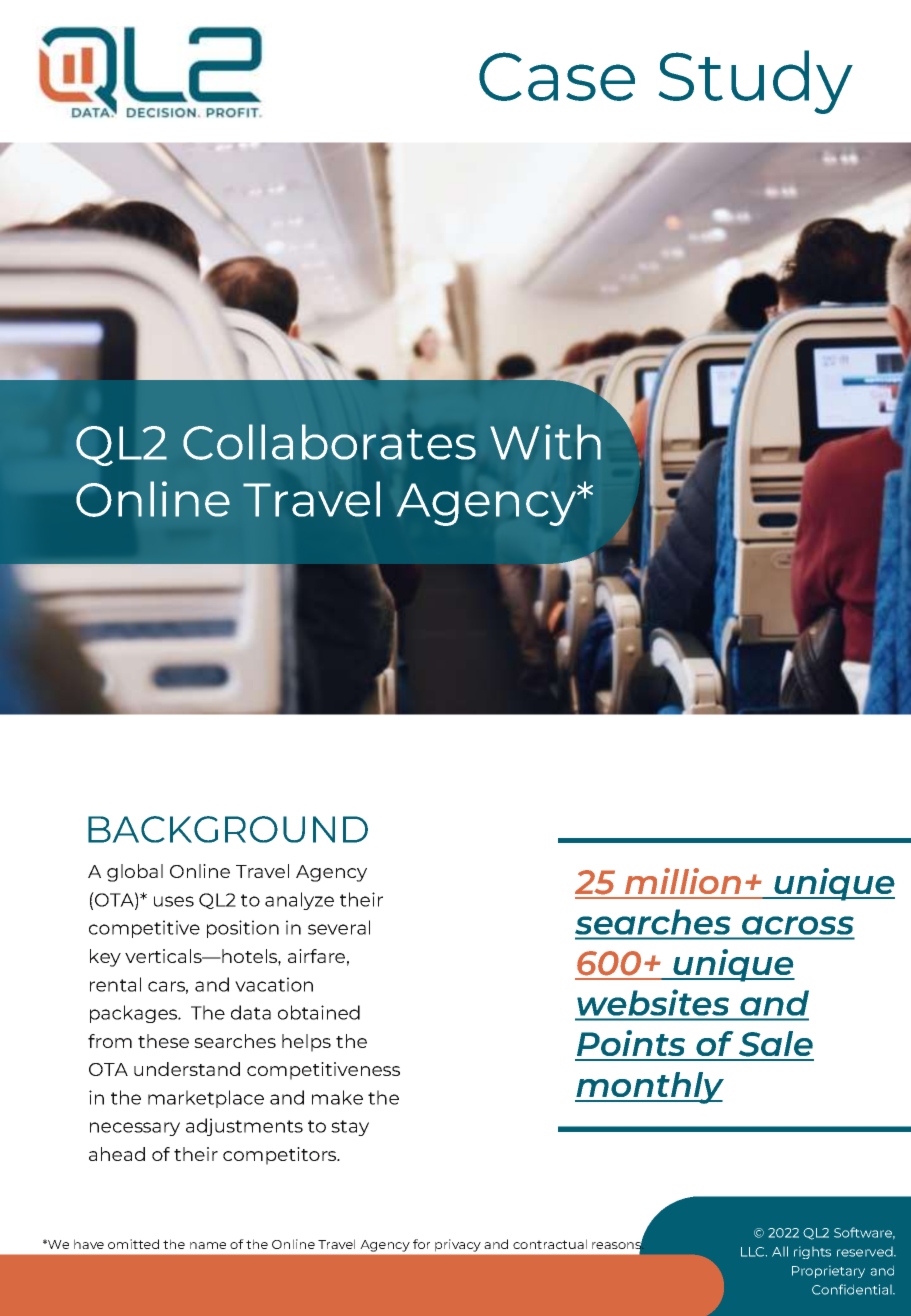 This screenshot has height=1316, width=911. Describe the element at coordinates (557, 76) in the screenshot. I see `Case` at that location.
